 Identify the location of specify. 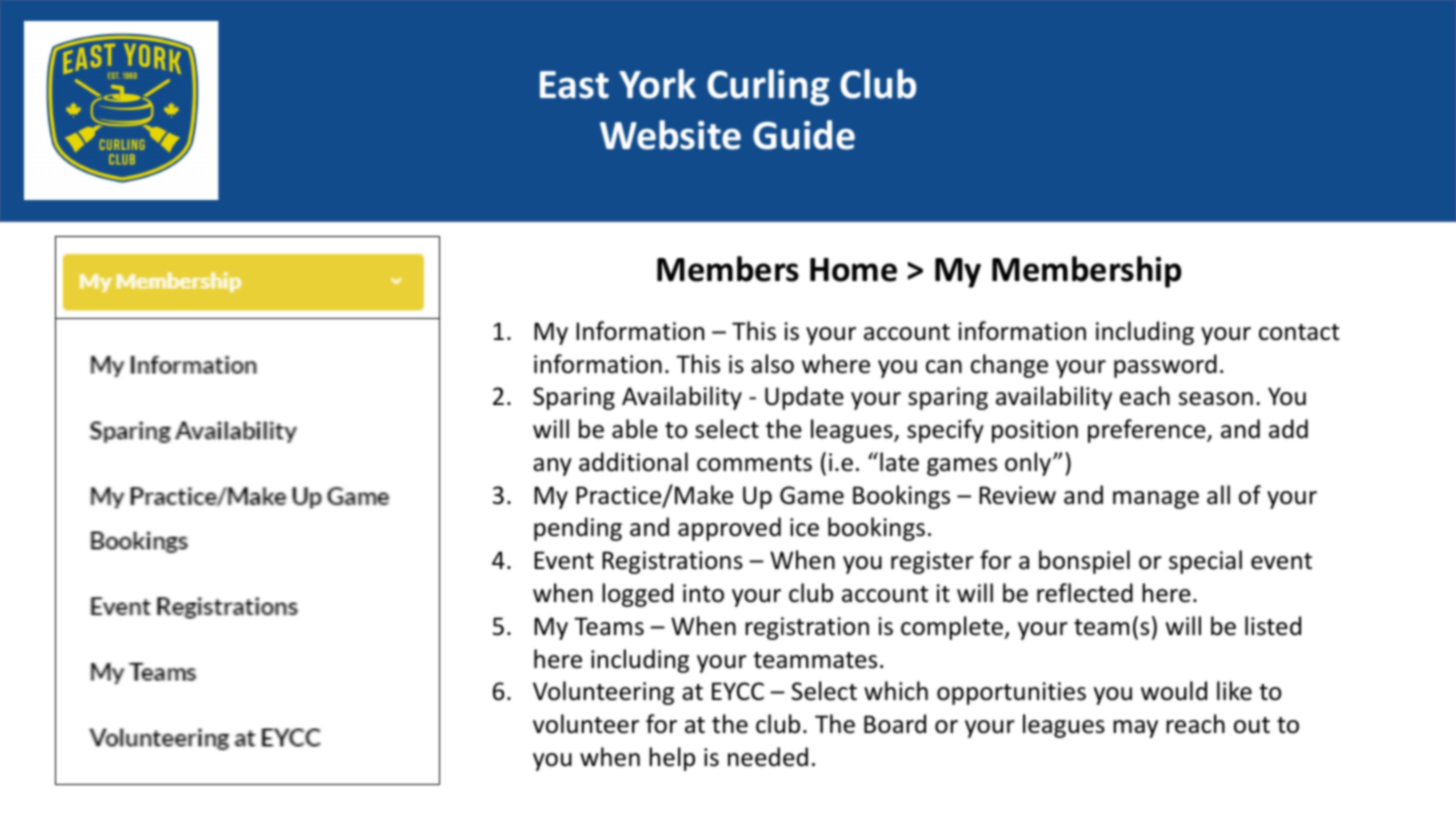
(945, 431).
